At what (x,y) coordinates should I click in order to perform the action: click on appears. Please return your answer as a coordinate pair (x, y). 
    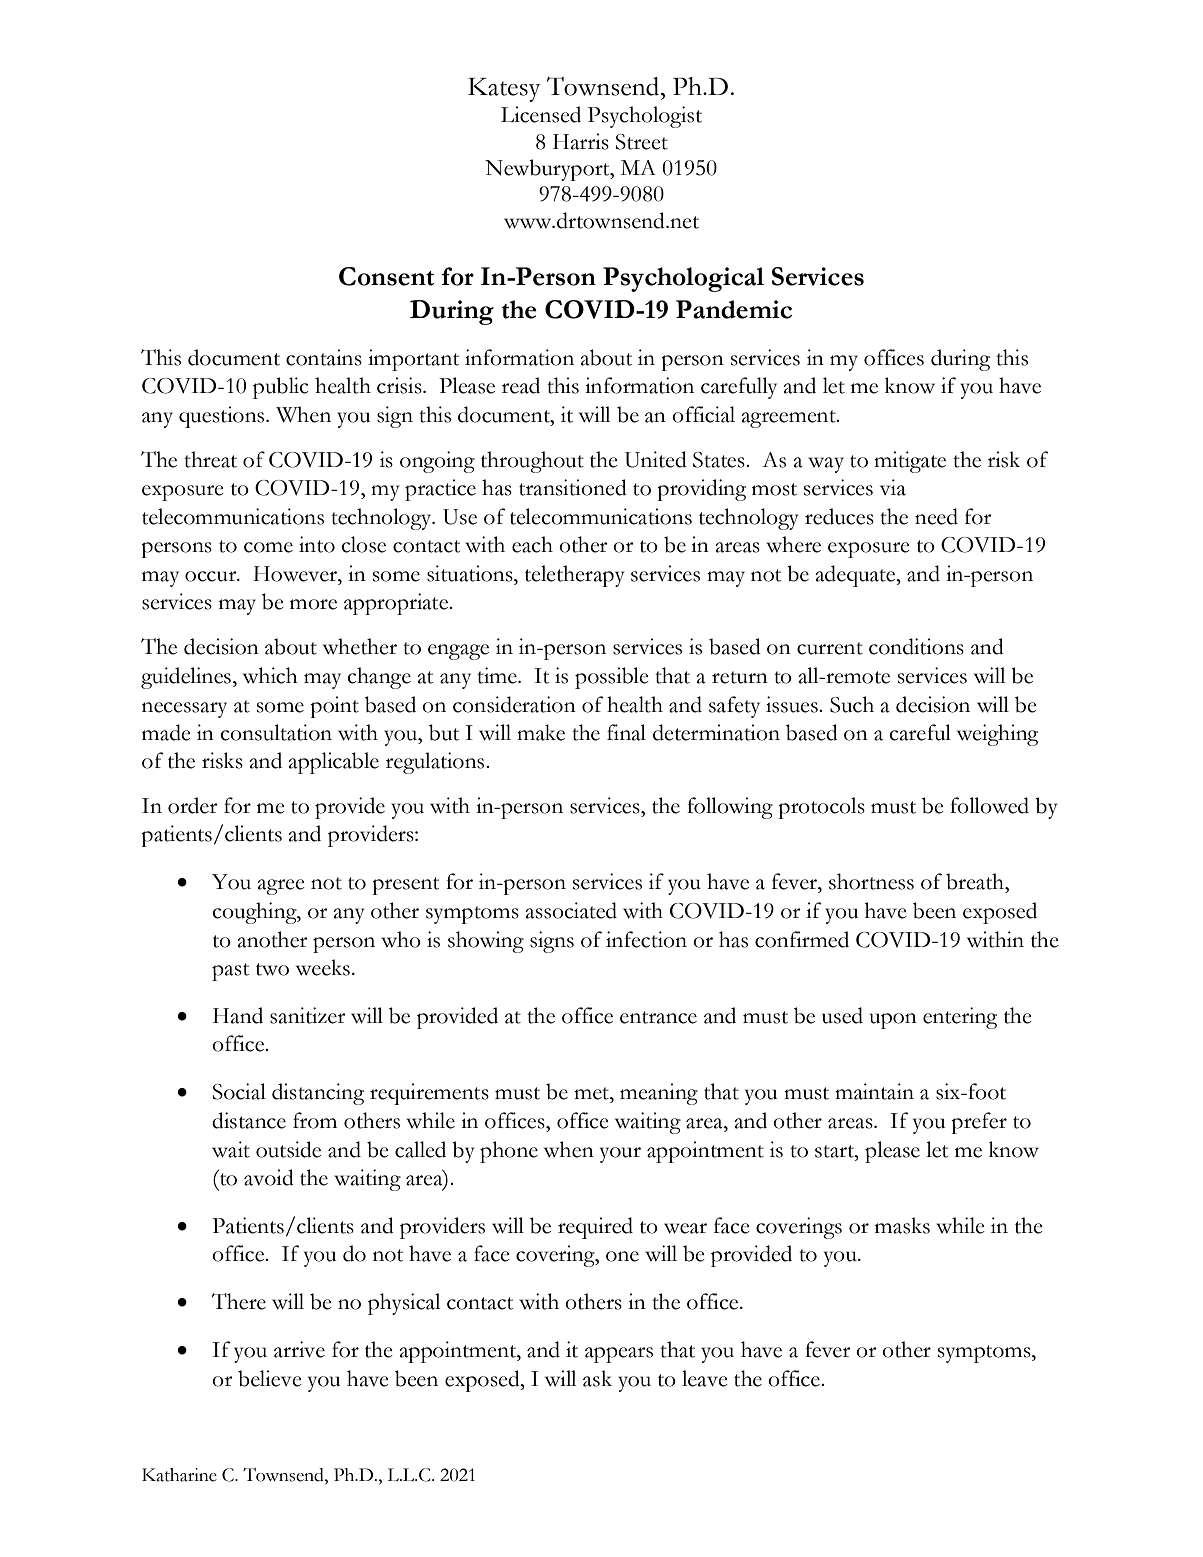
    Looking at the image, I should click on (619, 1355).
